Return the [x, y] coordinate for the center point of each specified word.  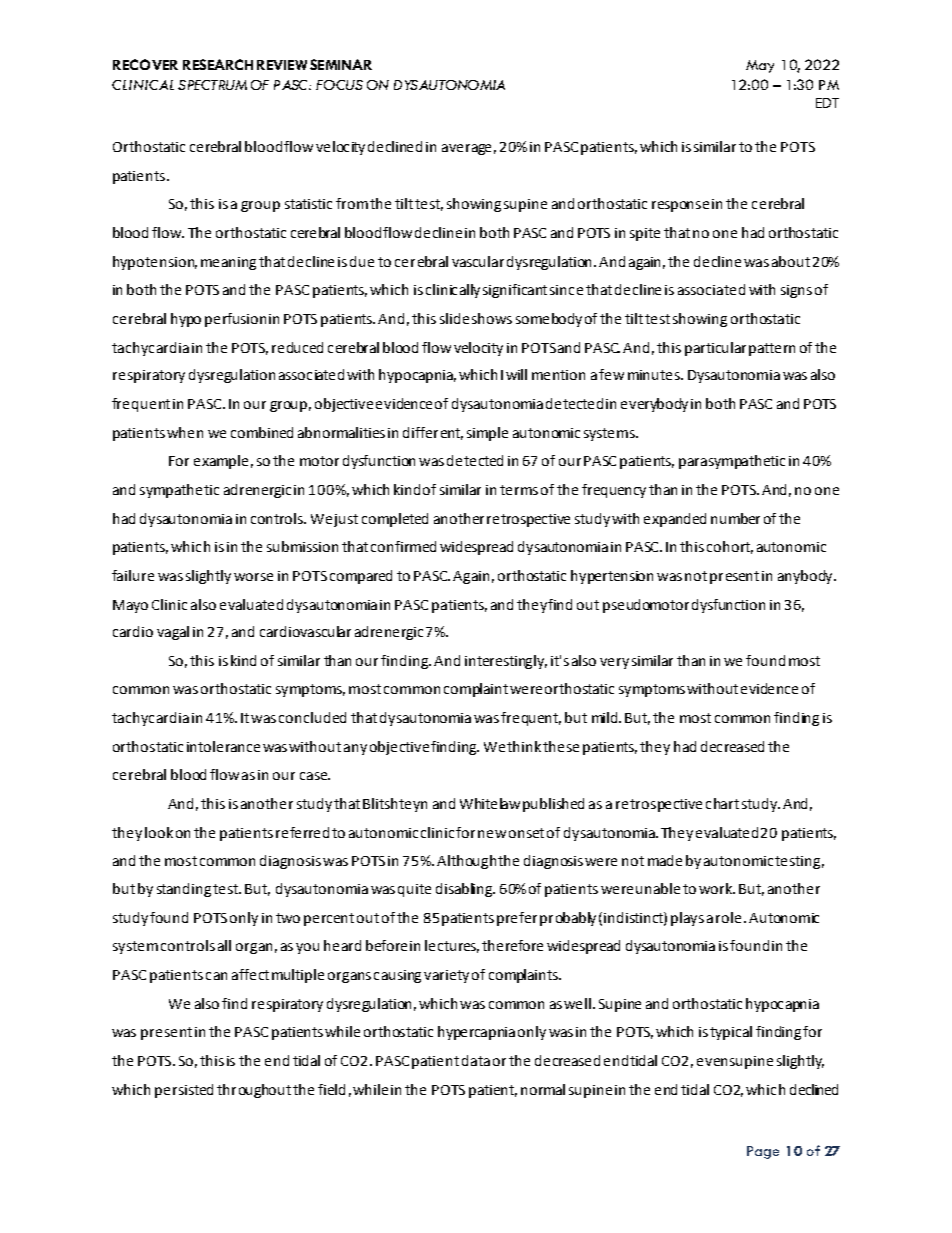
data [476, 1060]
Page [763, 1152]
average [466, 149]
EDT [827, 103]
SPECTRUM [212, 85]
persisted [184, 1091]
